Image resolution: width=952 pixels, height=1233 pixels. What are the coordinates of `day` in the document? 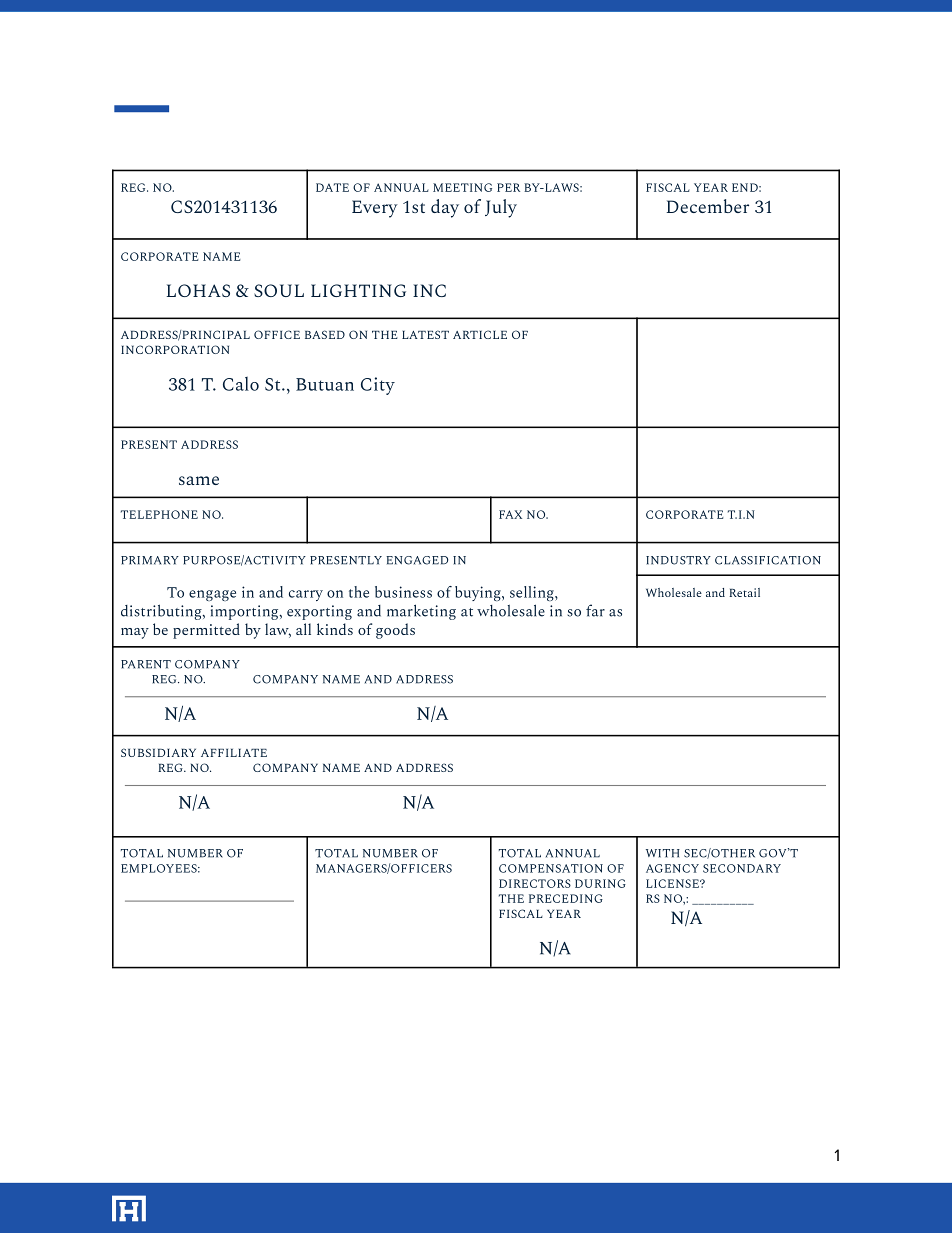 It's located at (445, 208).
